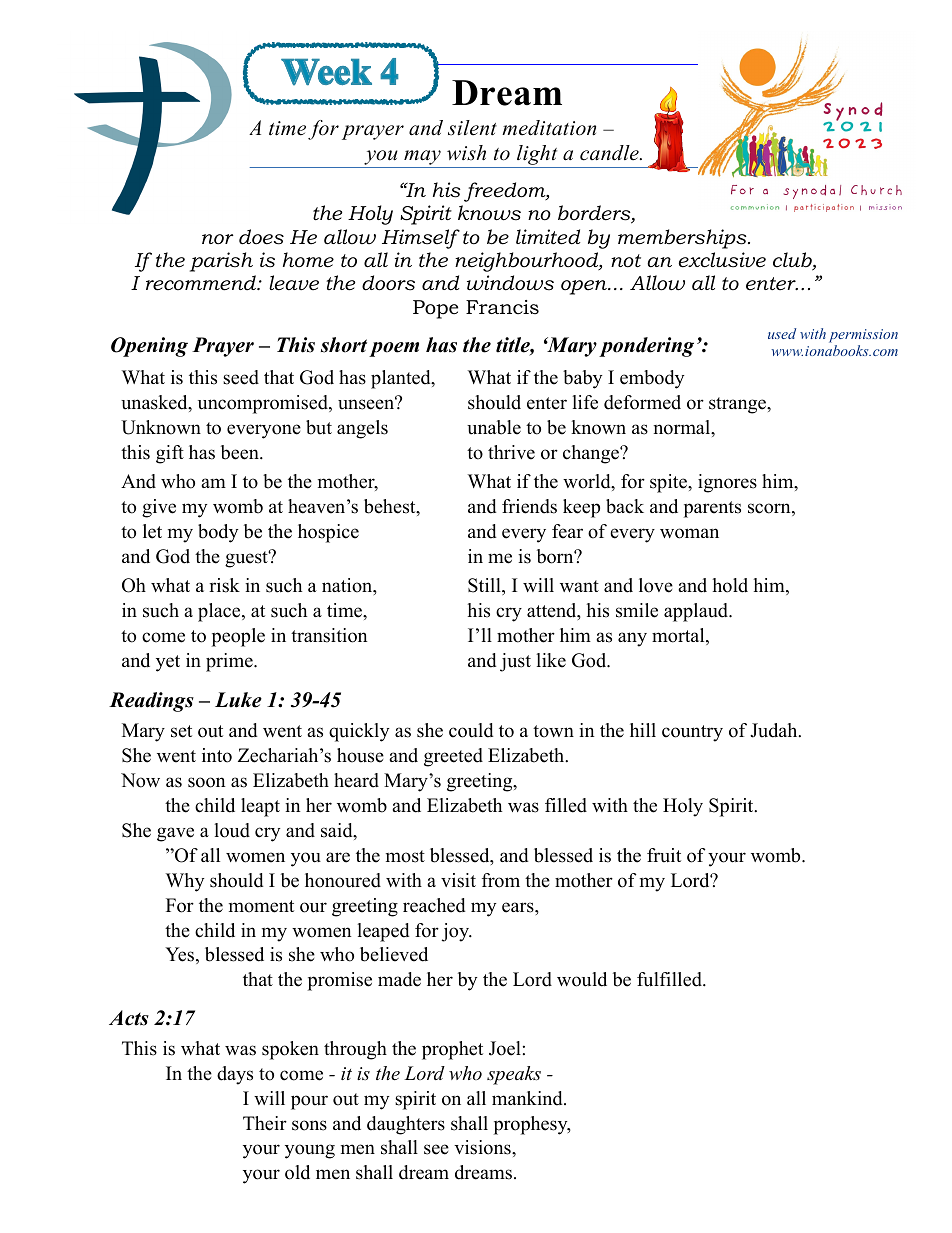 This document has height=1233, width=952. What do you see at coordinates (453, 757) in the document?
I see `greeted` at bounding box center [453, 757].
